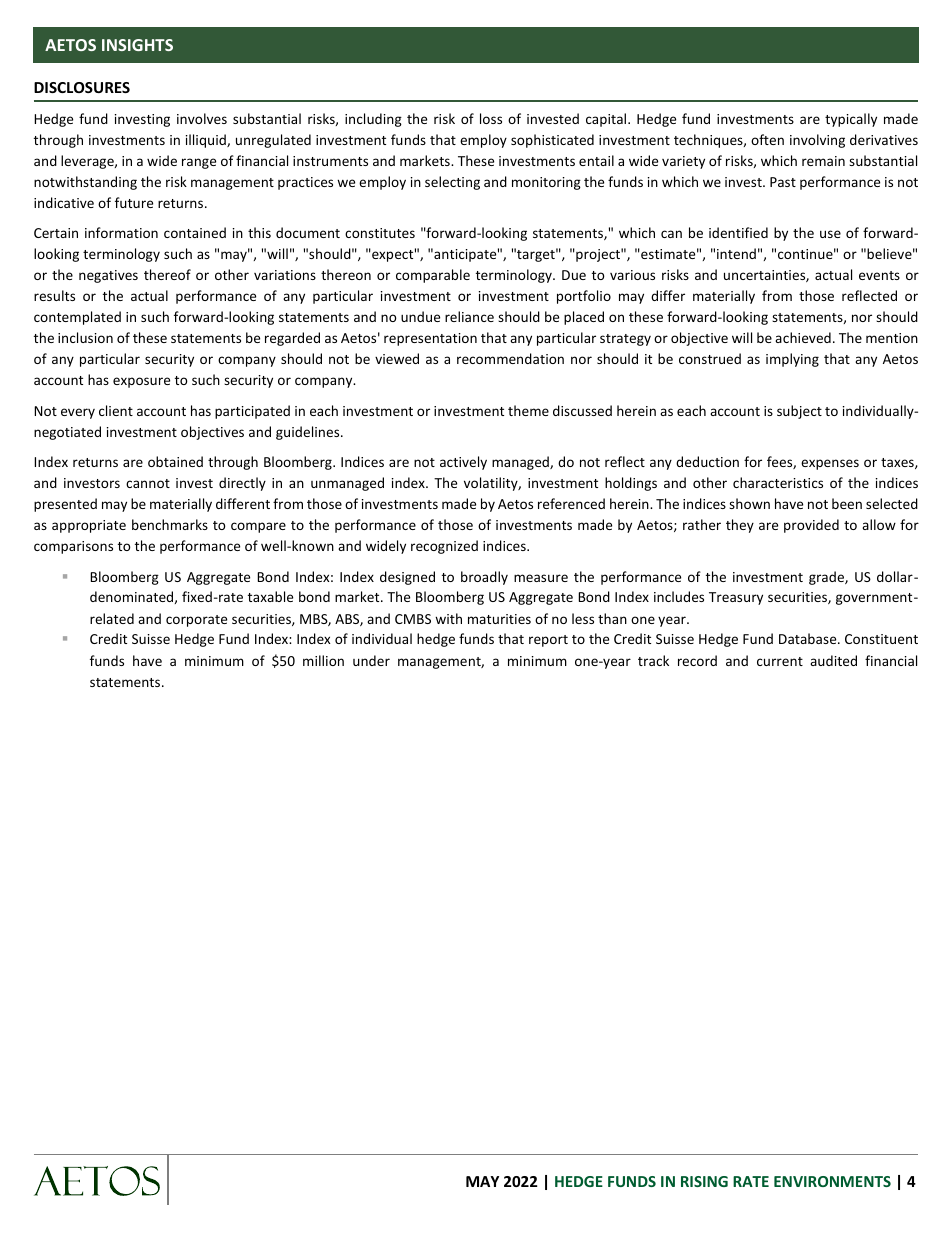 This document has height=1233, width=952. What do you see at coordinates (137, 45) in the document?
I see `INSIGHTS` at bounding box center [137, 45].
